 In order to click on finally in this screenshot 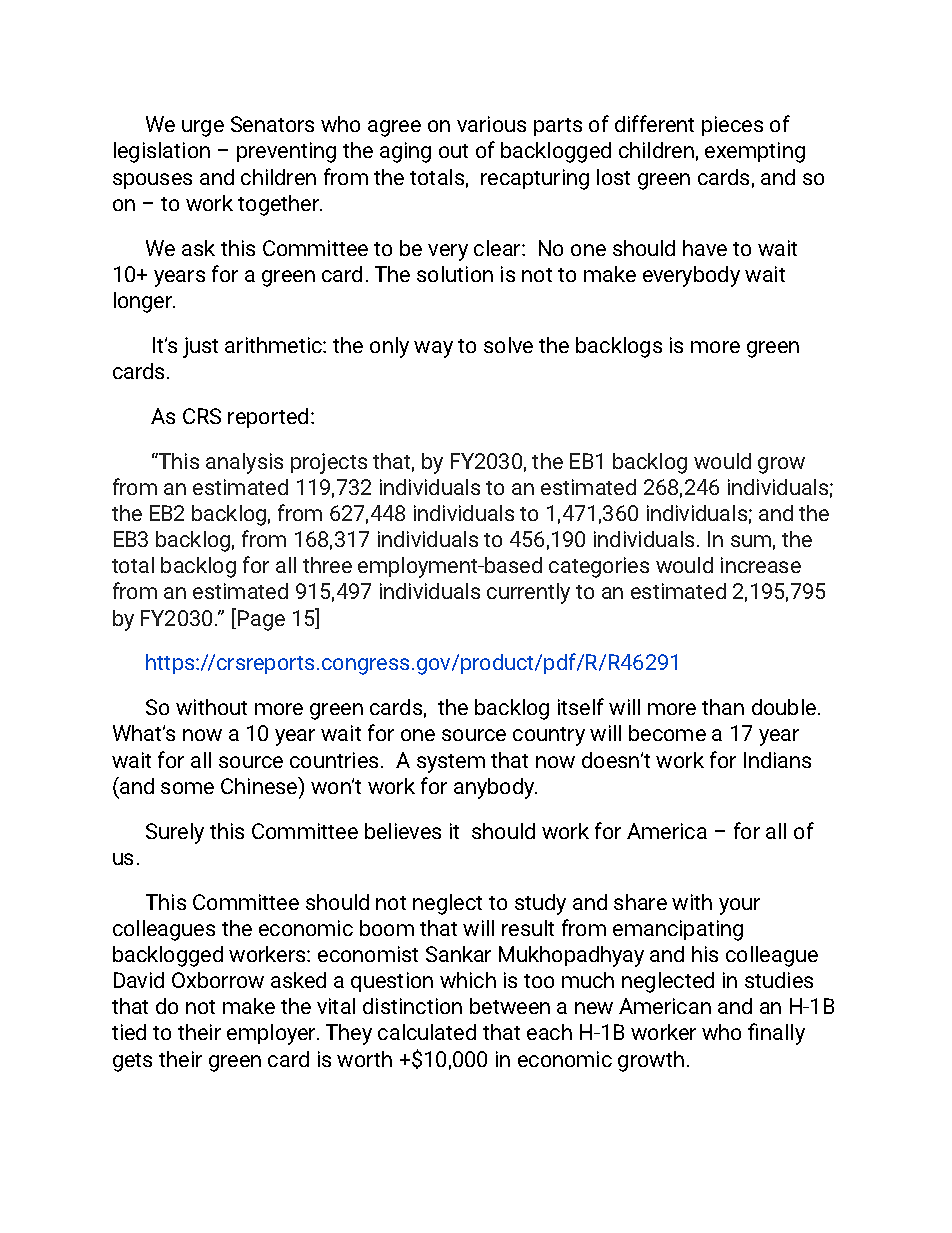, I will do `click(776, 1034)`.
